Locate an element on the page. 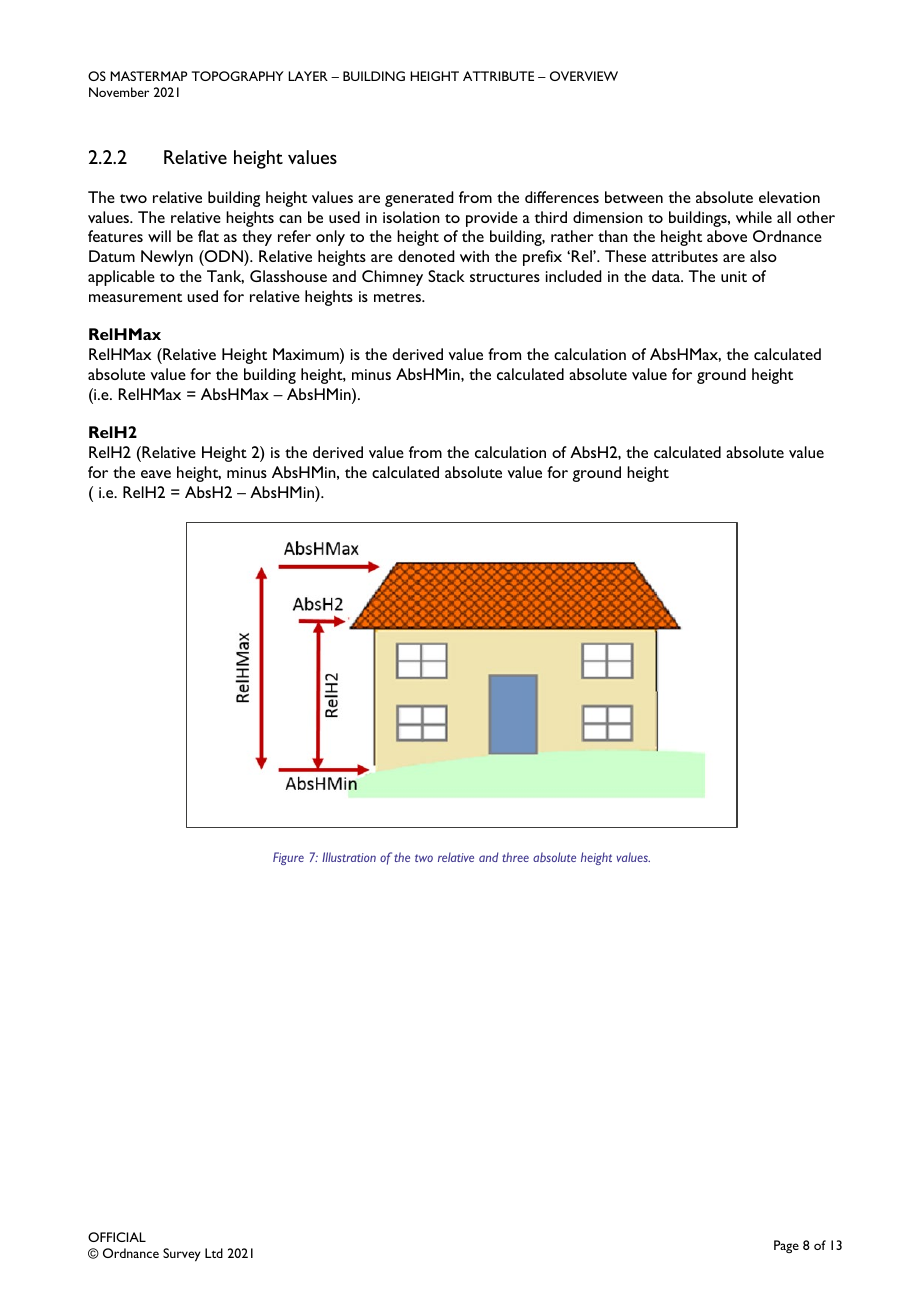 The image size is (924, 1308). elevation is located at coordinates (789, 197).
